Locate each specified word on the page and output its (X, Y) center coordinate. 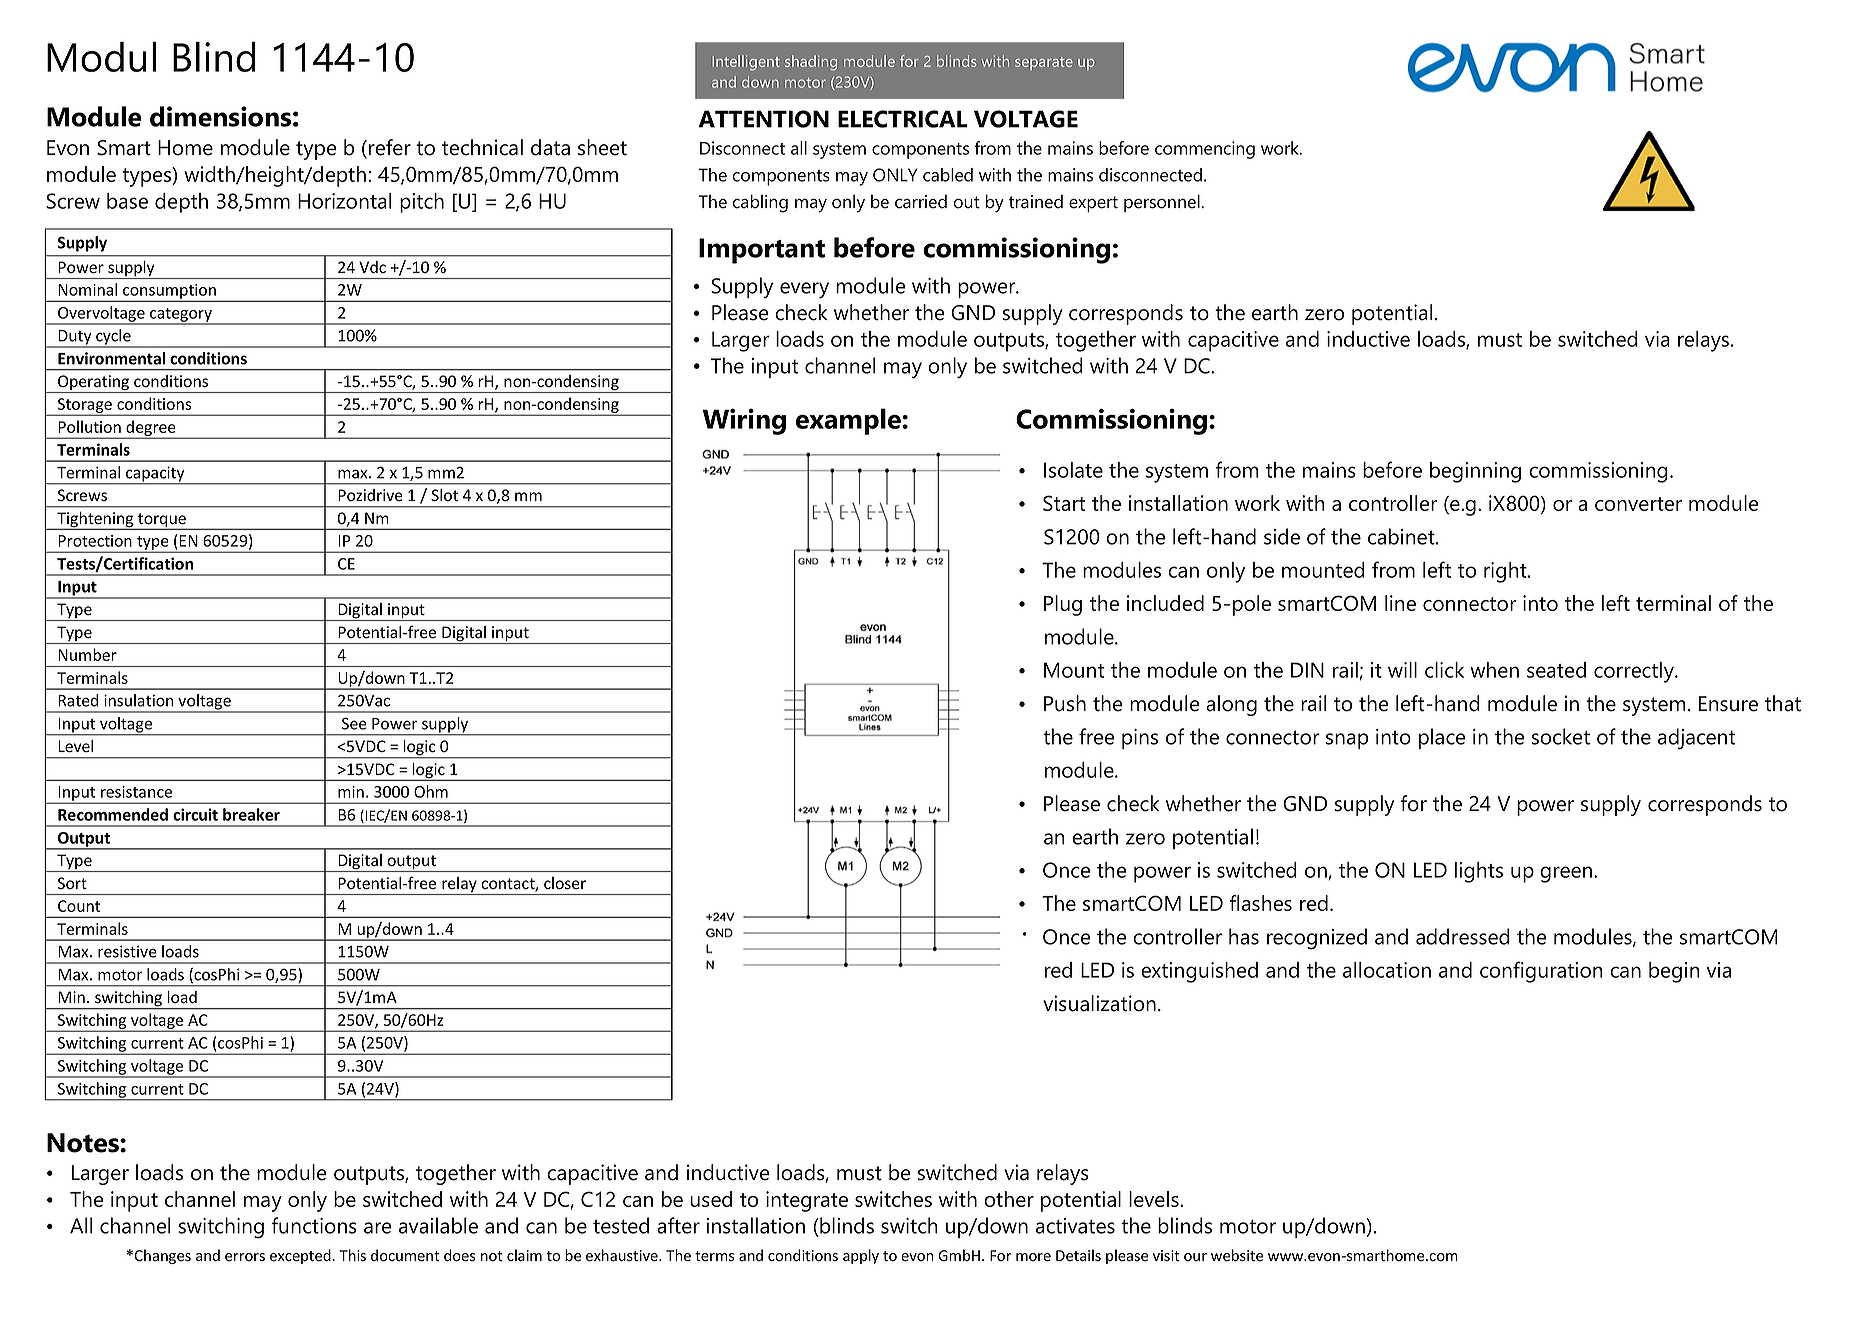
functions (314, 1225)
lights (1479, 872)
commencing (1205, 150)
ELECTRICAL (903, 119)
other (1009, 1199)
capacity (155, 475)
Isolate (1073, 470)
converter (1638, 504)
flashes (1261, 903)
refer (390, 147)
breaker (251, 814)
